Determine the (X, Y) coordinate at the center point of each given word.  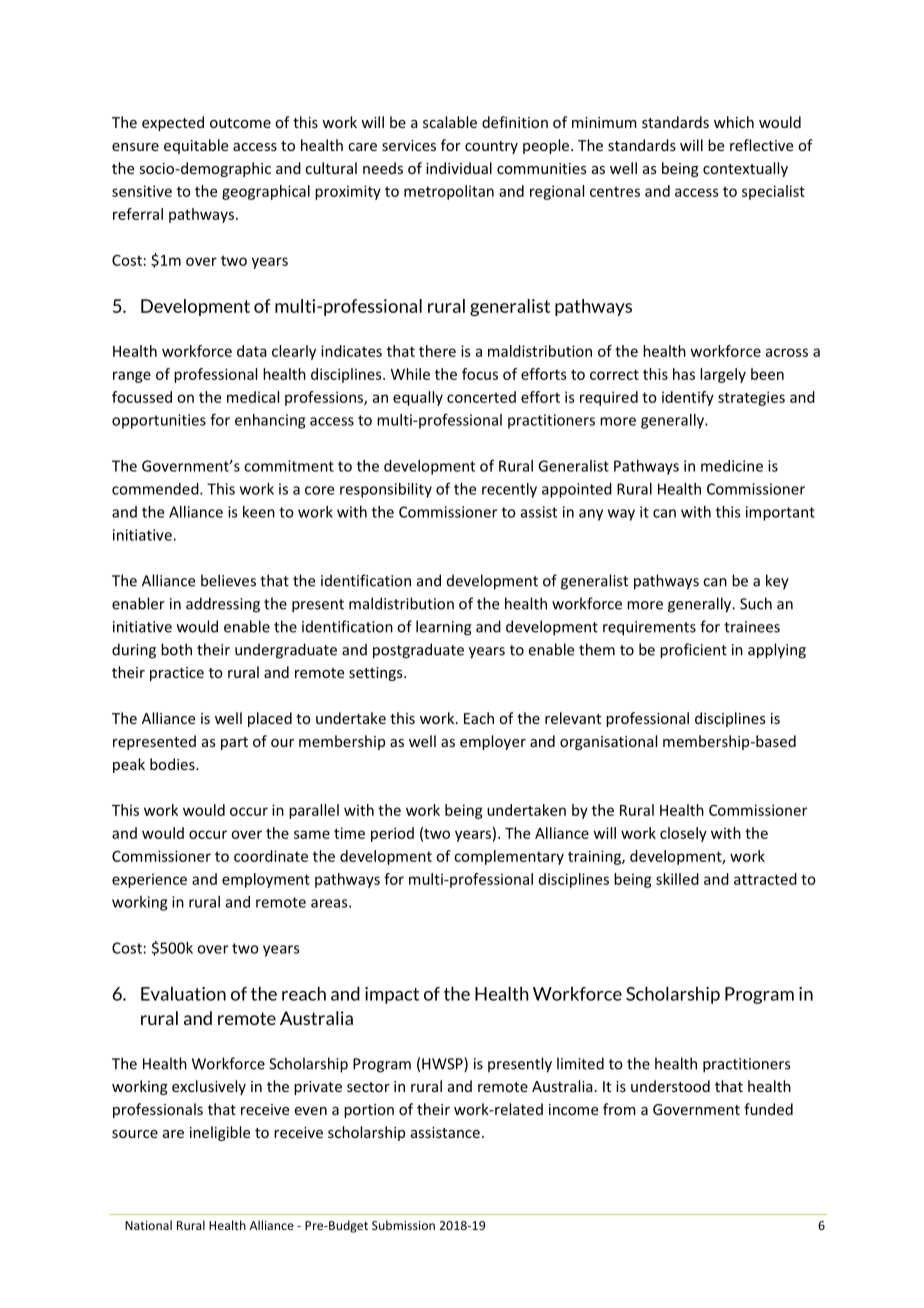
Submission (403, 1225)
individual (459, 168)
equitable (196, 146)
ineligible (220, 1133)
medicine (732, 466)
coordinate (271, 856)
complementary (509, 857)
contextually (745, 169)
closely (683, 834)
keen (259, 512)
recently (509, 490)
